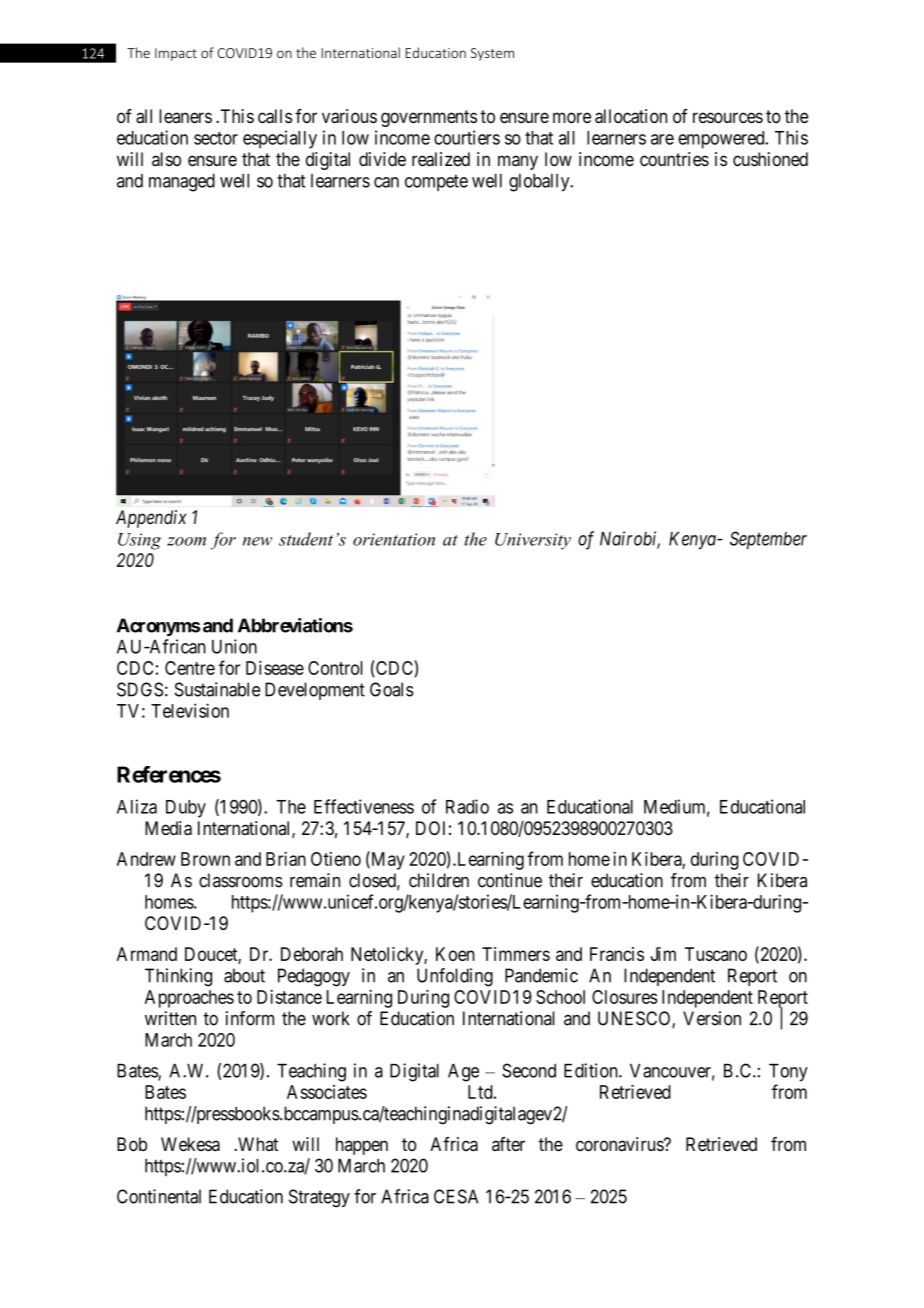 The height and width of the page is (1308, 924). What do you see at coordinates (257, 1144) in the page?
I see `What` at bounding box center [257, 1144].
